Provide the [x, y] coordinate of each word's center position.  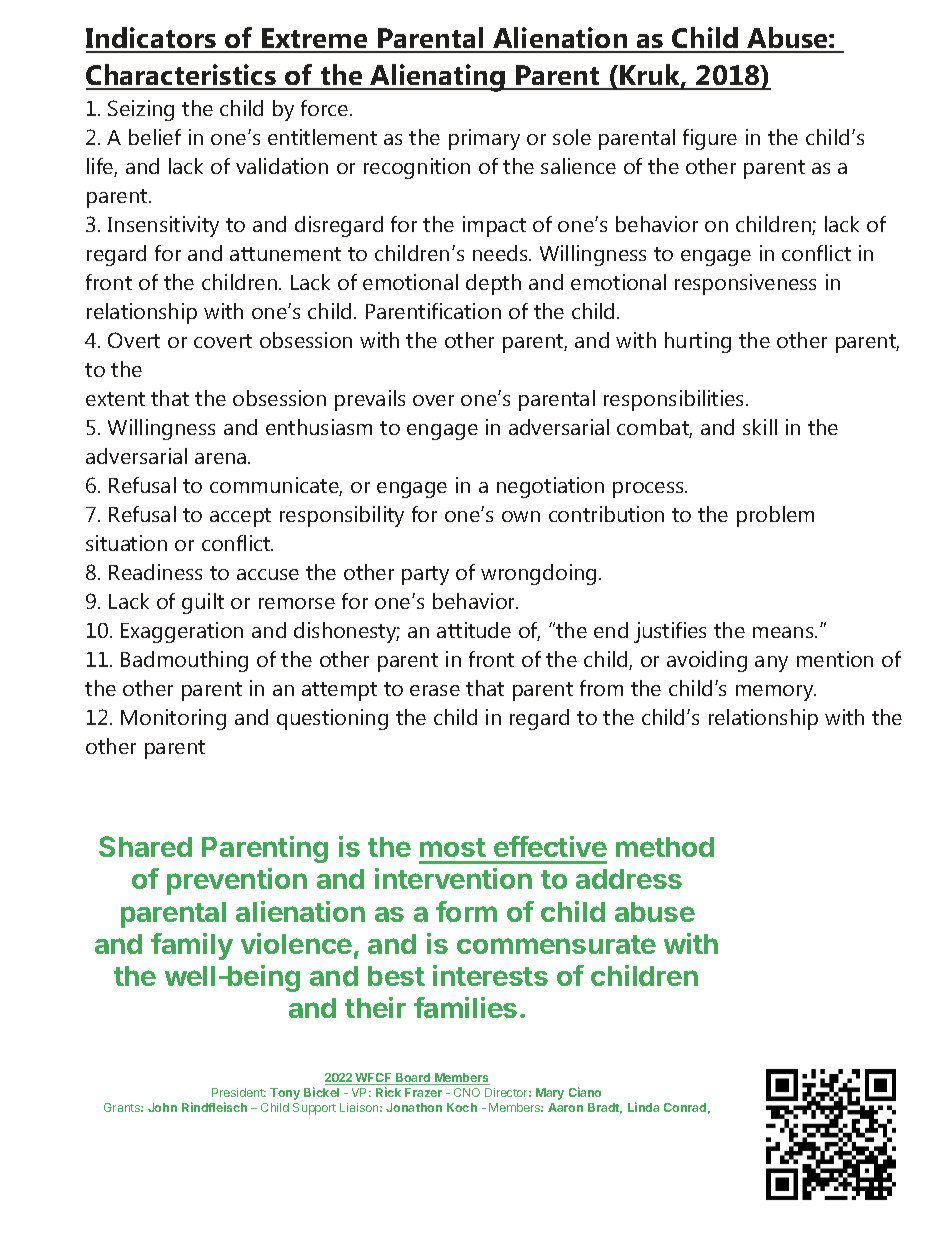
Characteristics [182, 76]
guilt [203, 603]
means [784, 632]
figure [710, 139]
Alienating [438, 78]
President [239, 1092]
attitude [474, 630]
